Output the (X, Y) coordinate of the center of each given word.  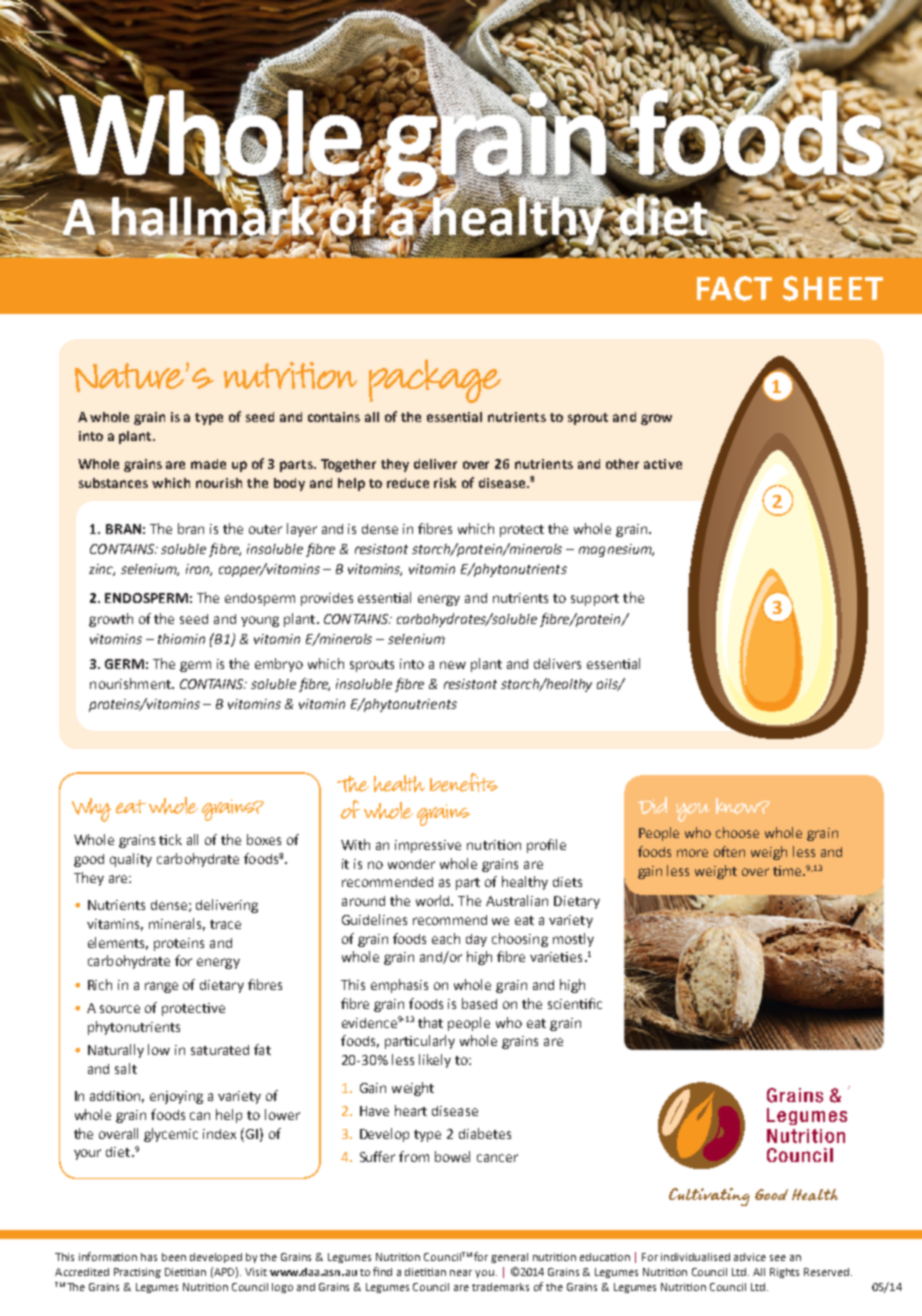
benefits (464, 782)
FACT (734, 288)
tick (170, 839)
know (738, 806)
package (435, 381)
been (174, 1257)
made (208, 464)
